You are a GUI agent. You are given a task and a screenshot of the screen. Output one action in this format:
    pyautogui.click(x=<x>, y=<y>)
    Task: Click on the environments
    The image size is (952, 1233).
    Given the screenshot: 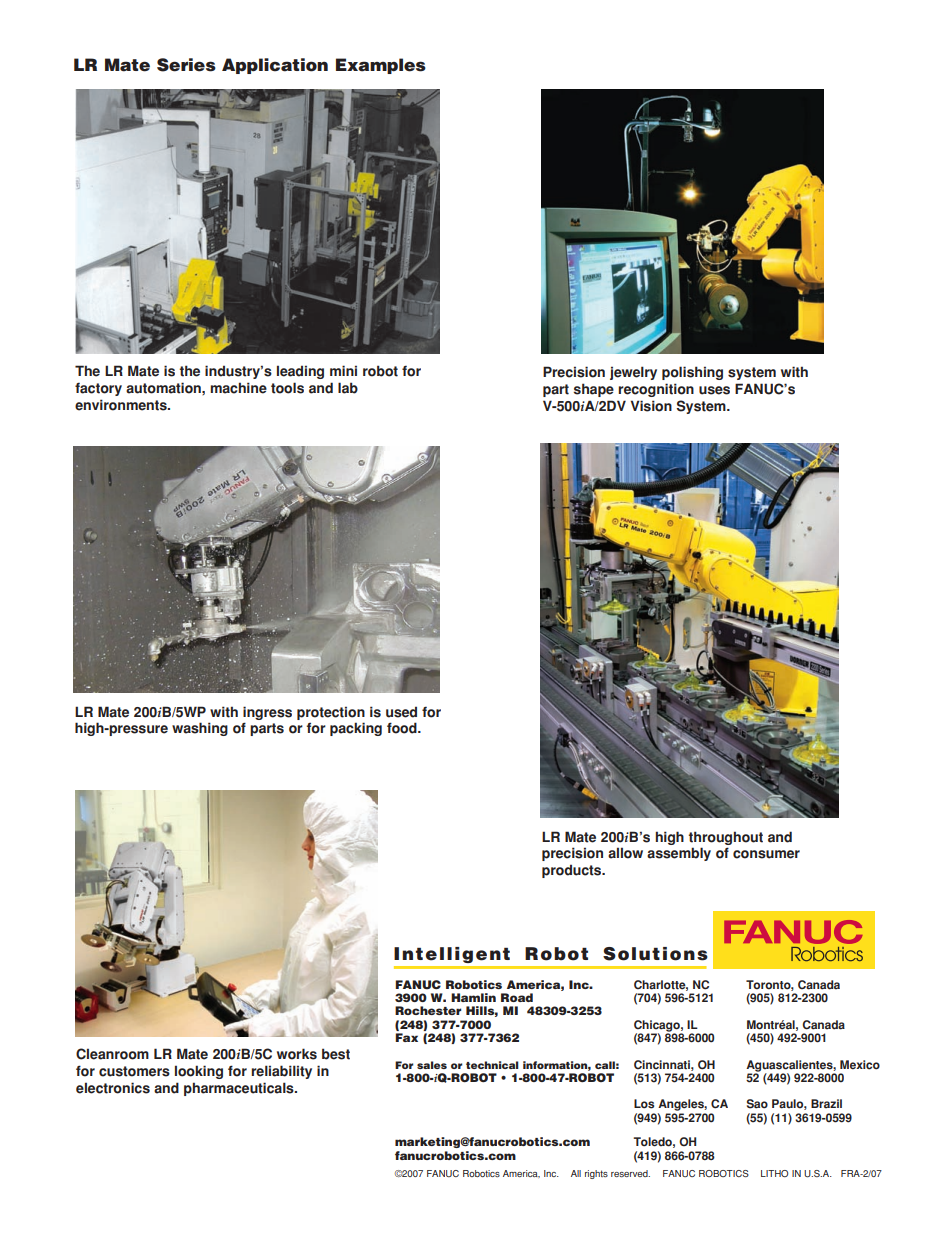 What is the action you would take?
    pyautogui.click(x=122, y=405)
